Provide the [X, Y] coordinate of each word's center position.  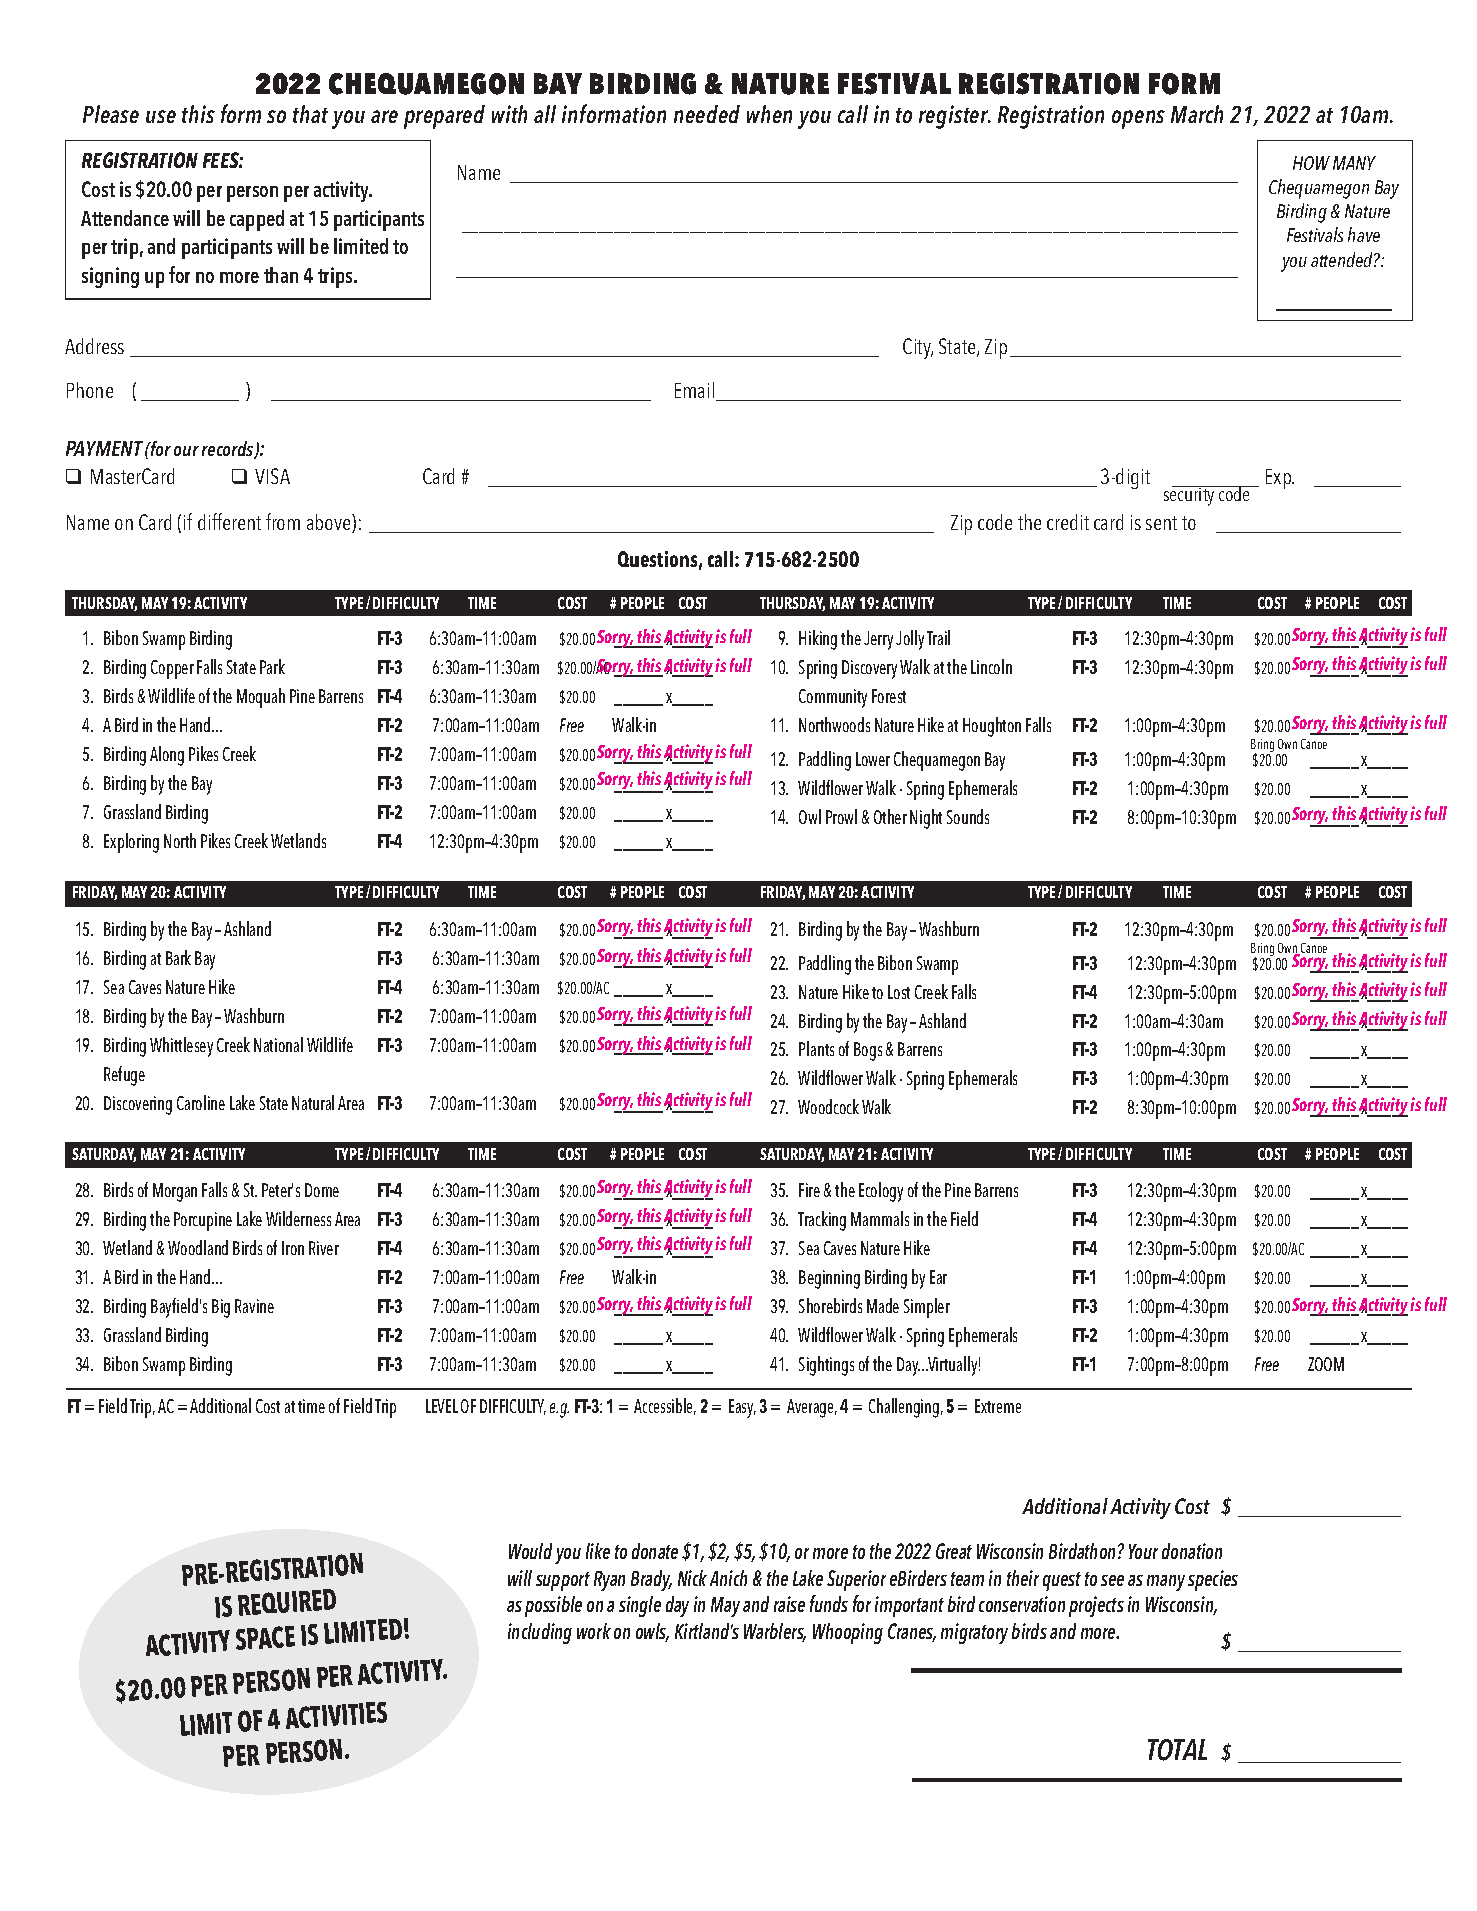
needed [707, 114]
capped [257, 220]
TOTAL [1177, 1750]
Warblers [775, 1632]
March [1197, 114]
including [540, 1633]
